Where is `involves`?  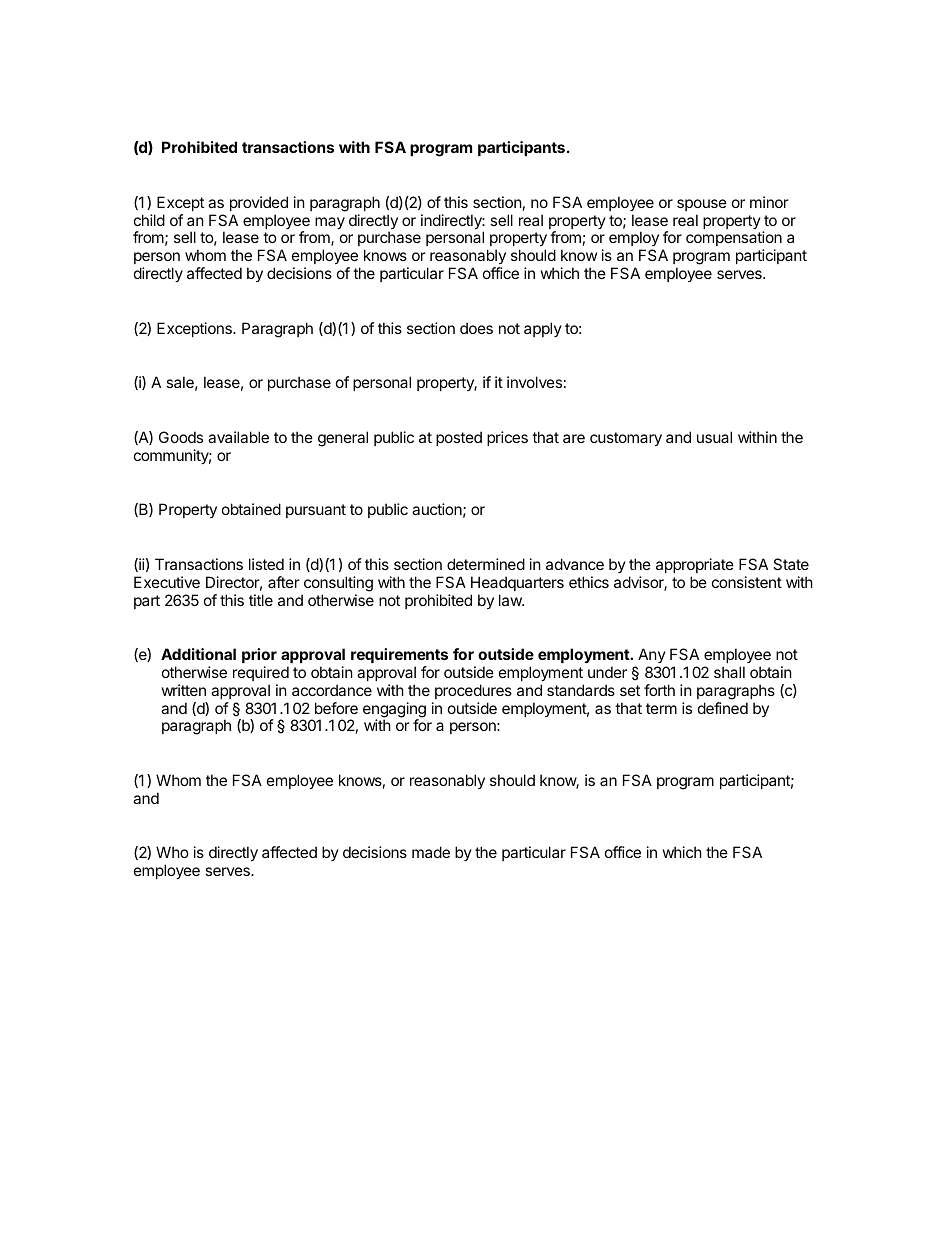 involves is located at coordinates (534, 382).
